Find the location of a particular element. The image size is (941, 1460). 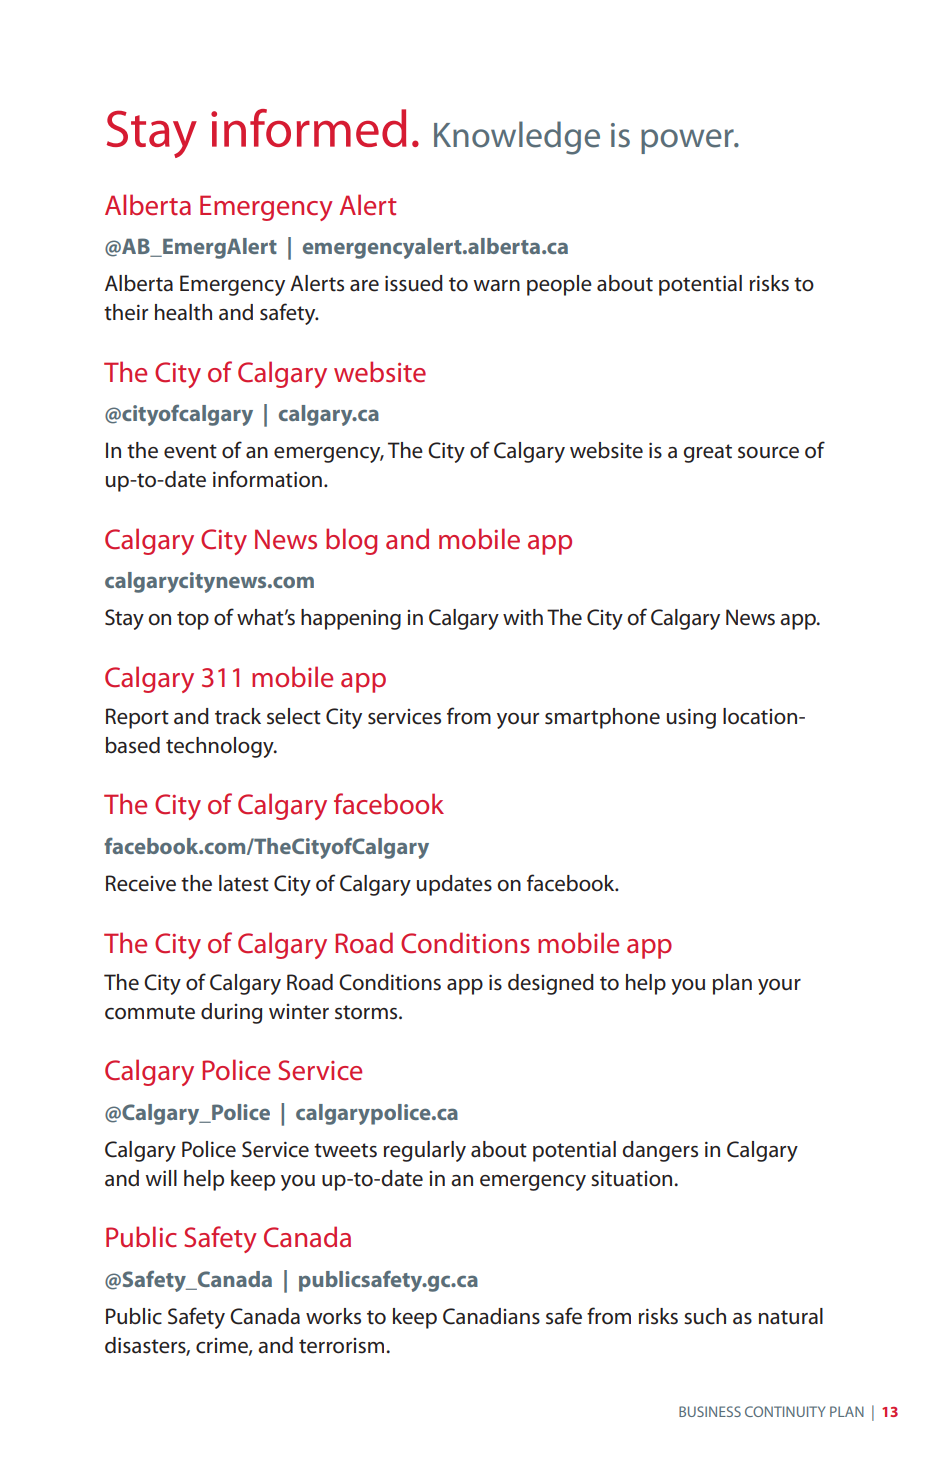

smartphone is located at coordinates (602, 718).
